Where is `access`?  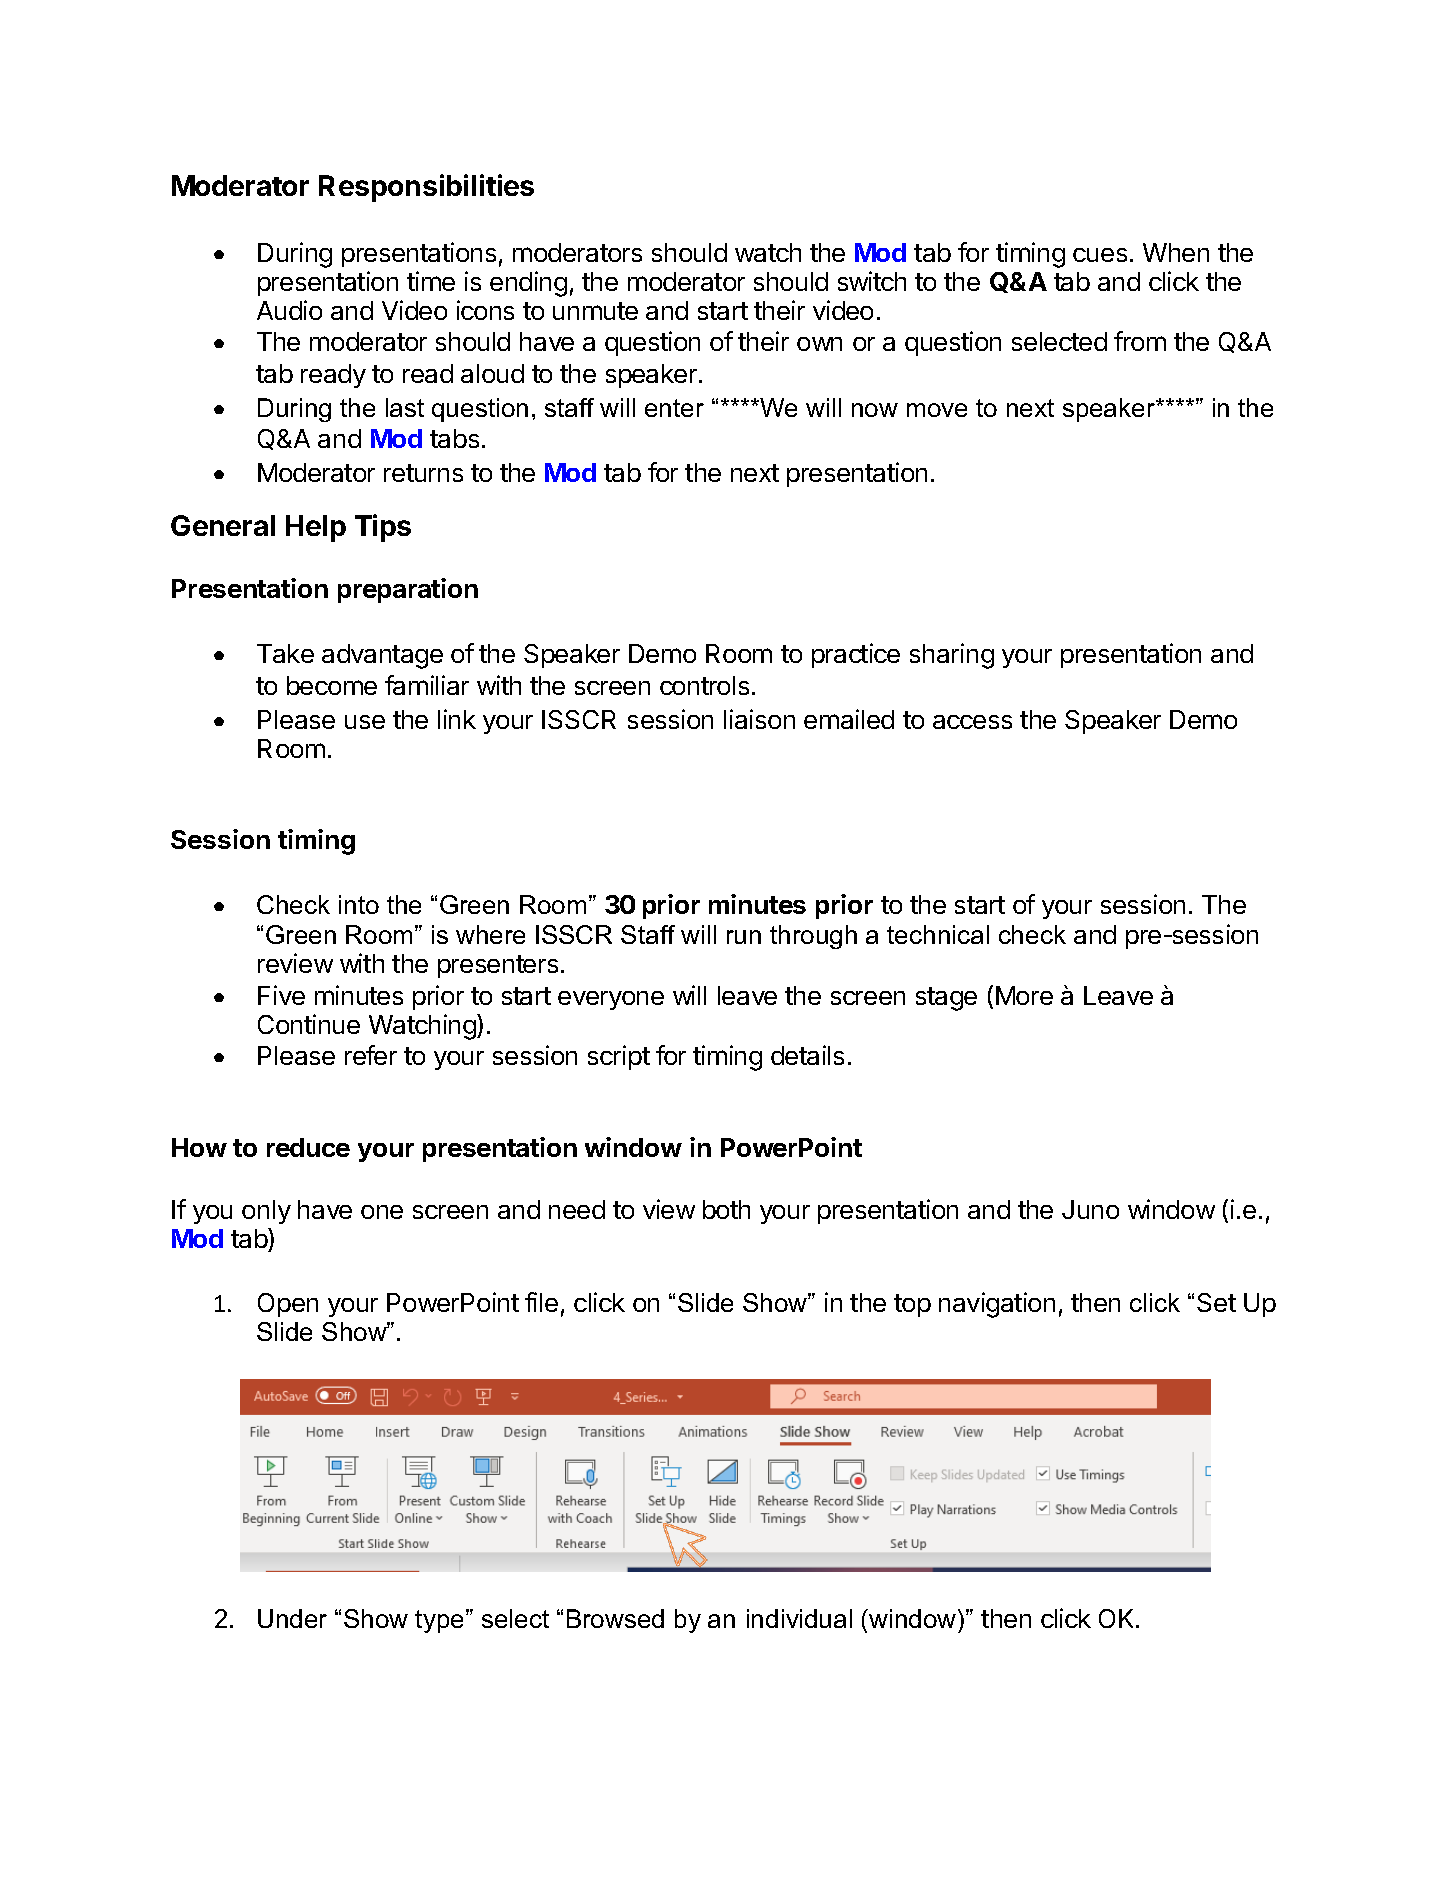 access is located at coordinates (972, 722).
